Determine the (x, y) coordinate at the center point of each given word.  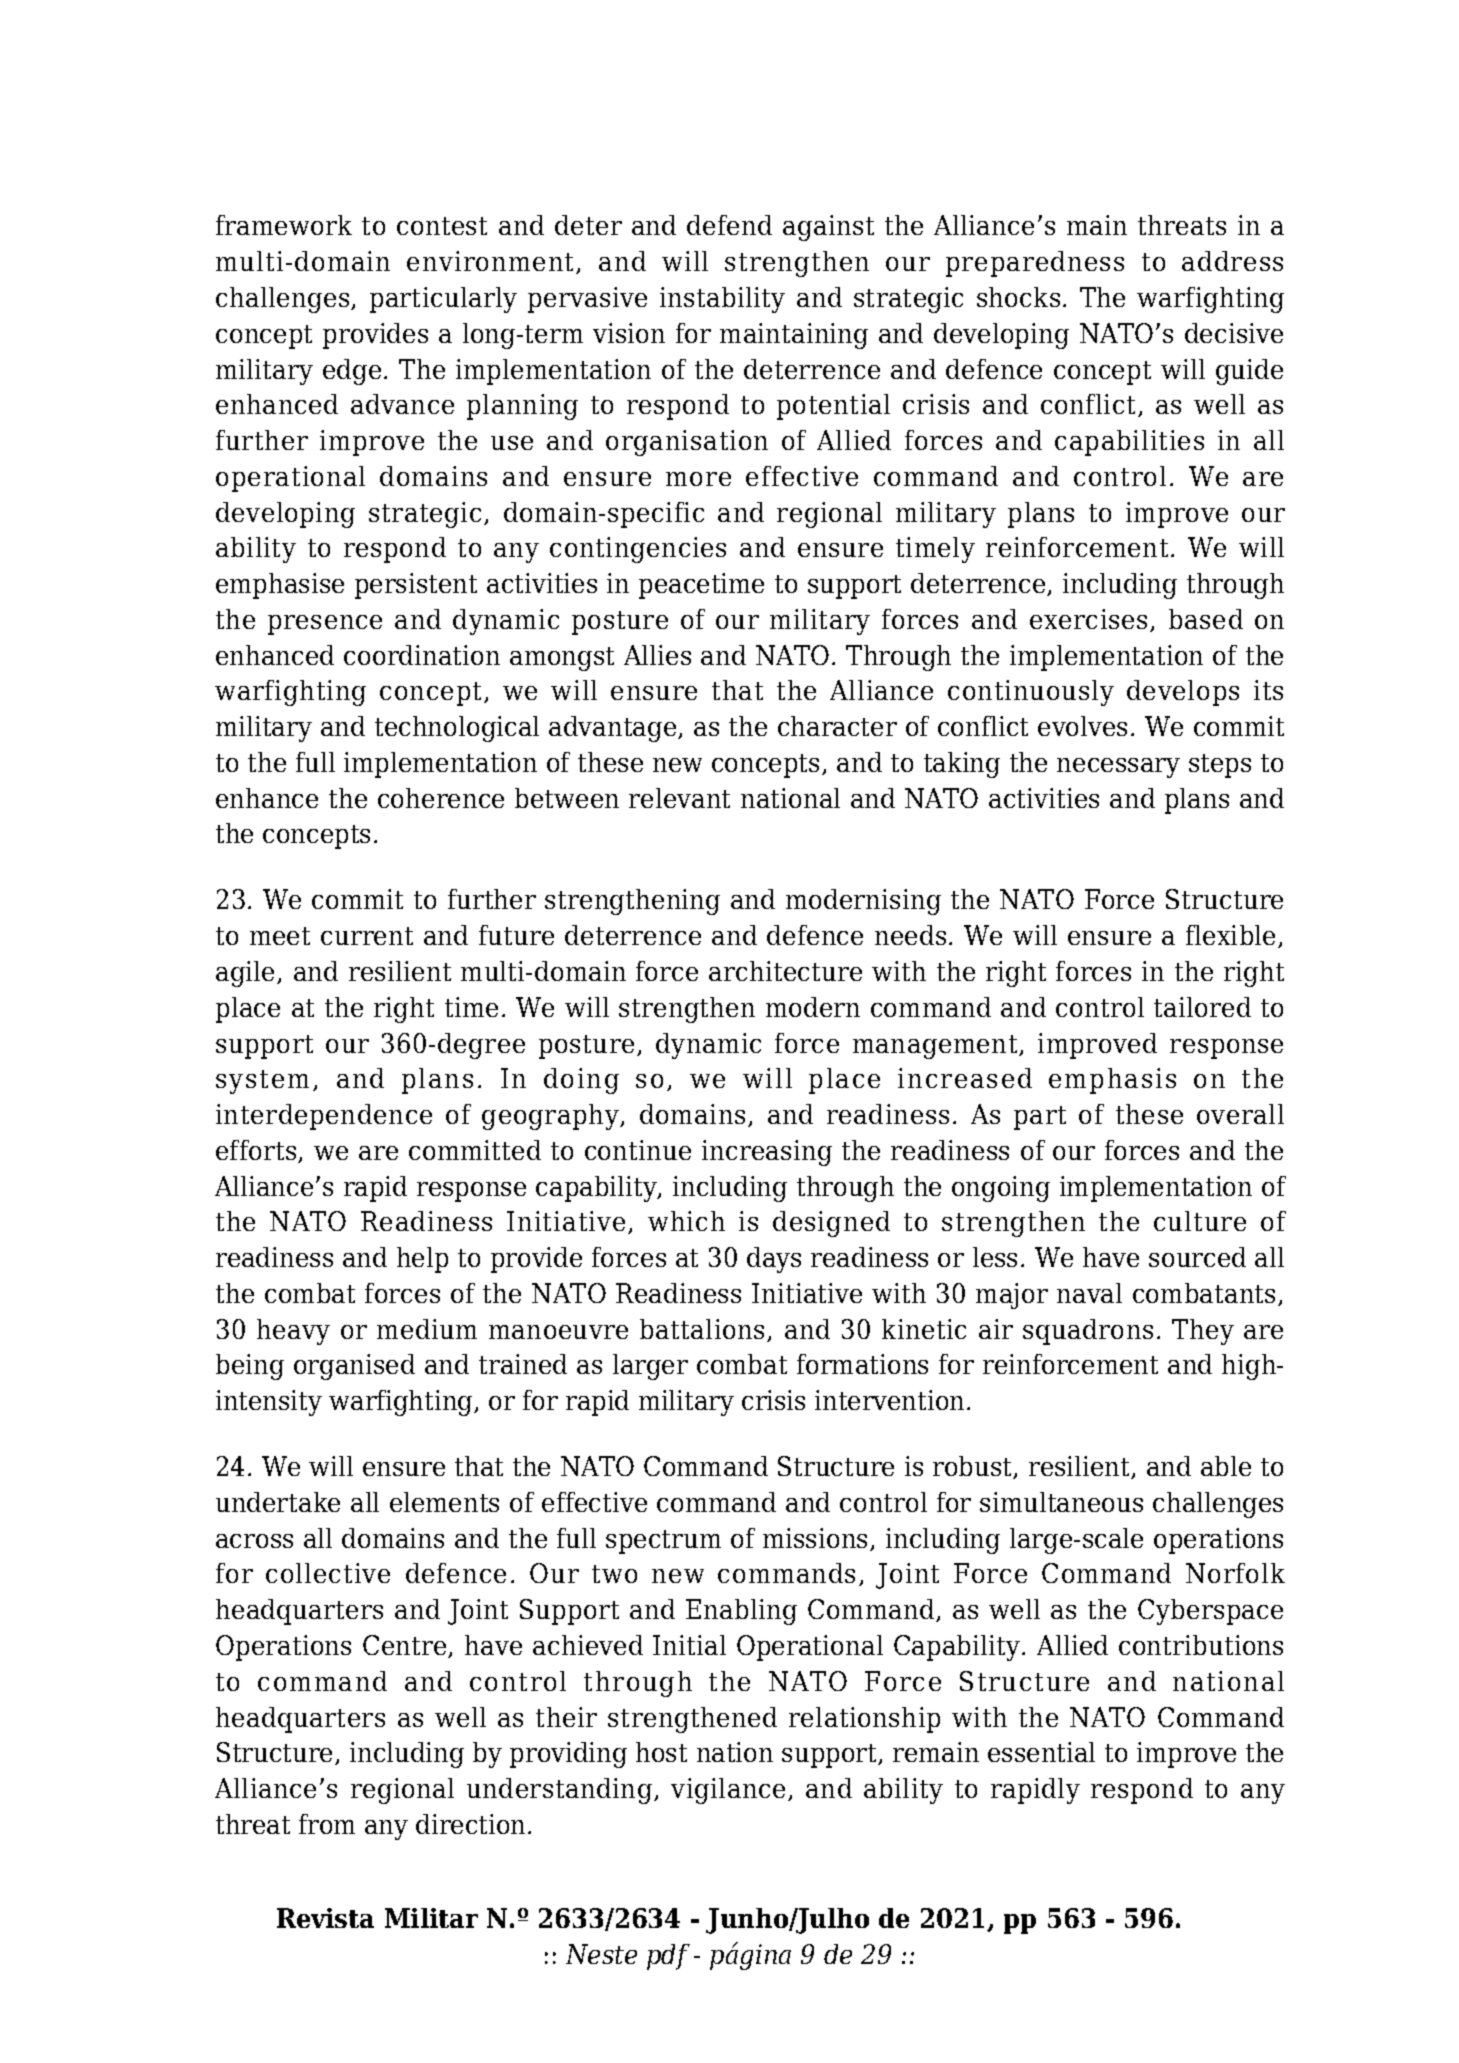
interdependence (324, 1117)
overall (1240, 1114)
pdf (668, 1957)
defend (729, 225)
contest (442, 226)
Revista (325, 1918)
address (1232, 261)
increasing (767, 1153)
